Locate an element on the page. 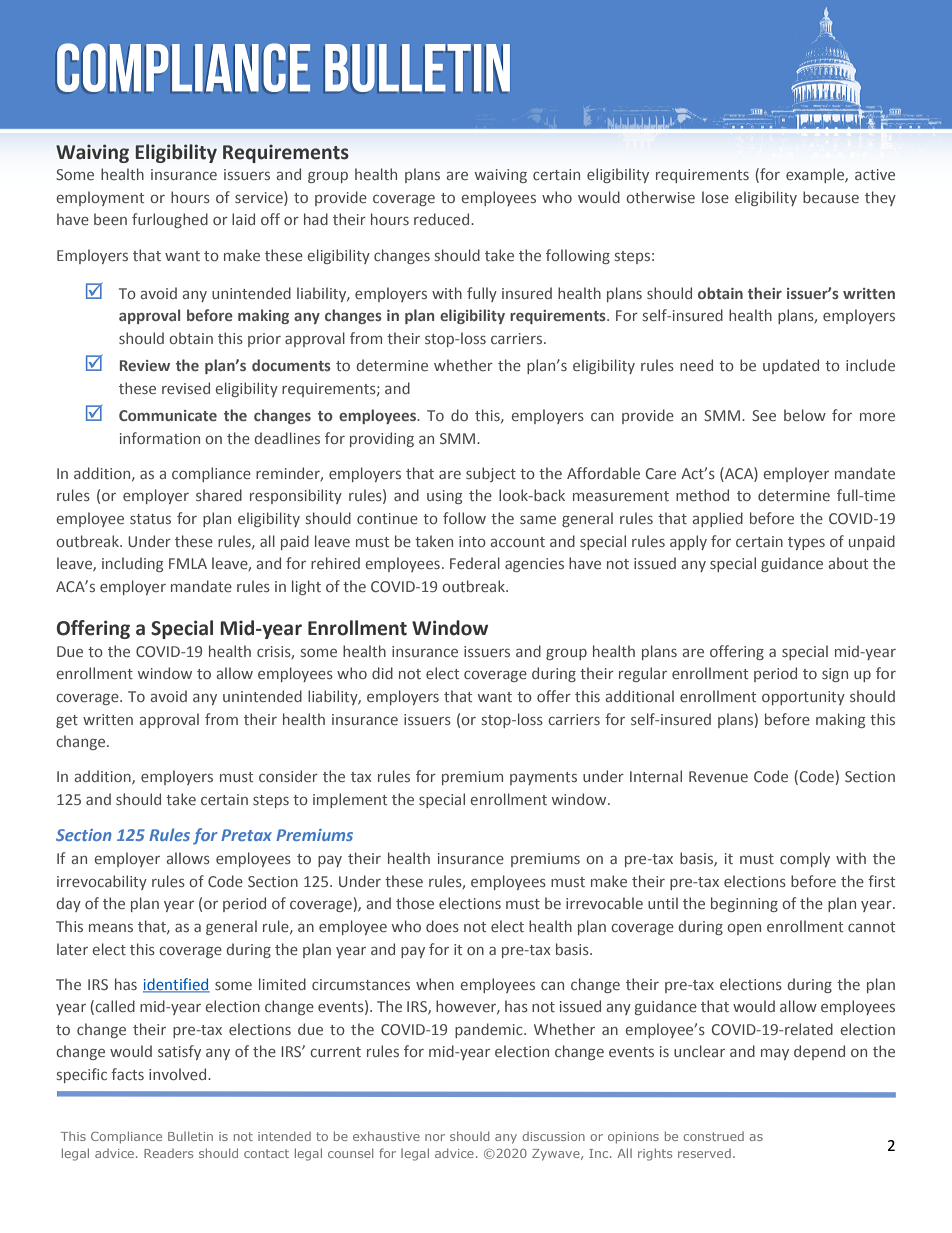  nor is located at coordinates (435, 1137).
